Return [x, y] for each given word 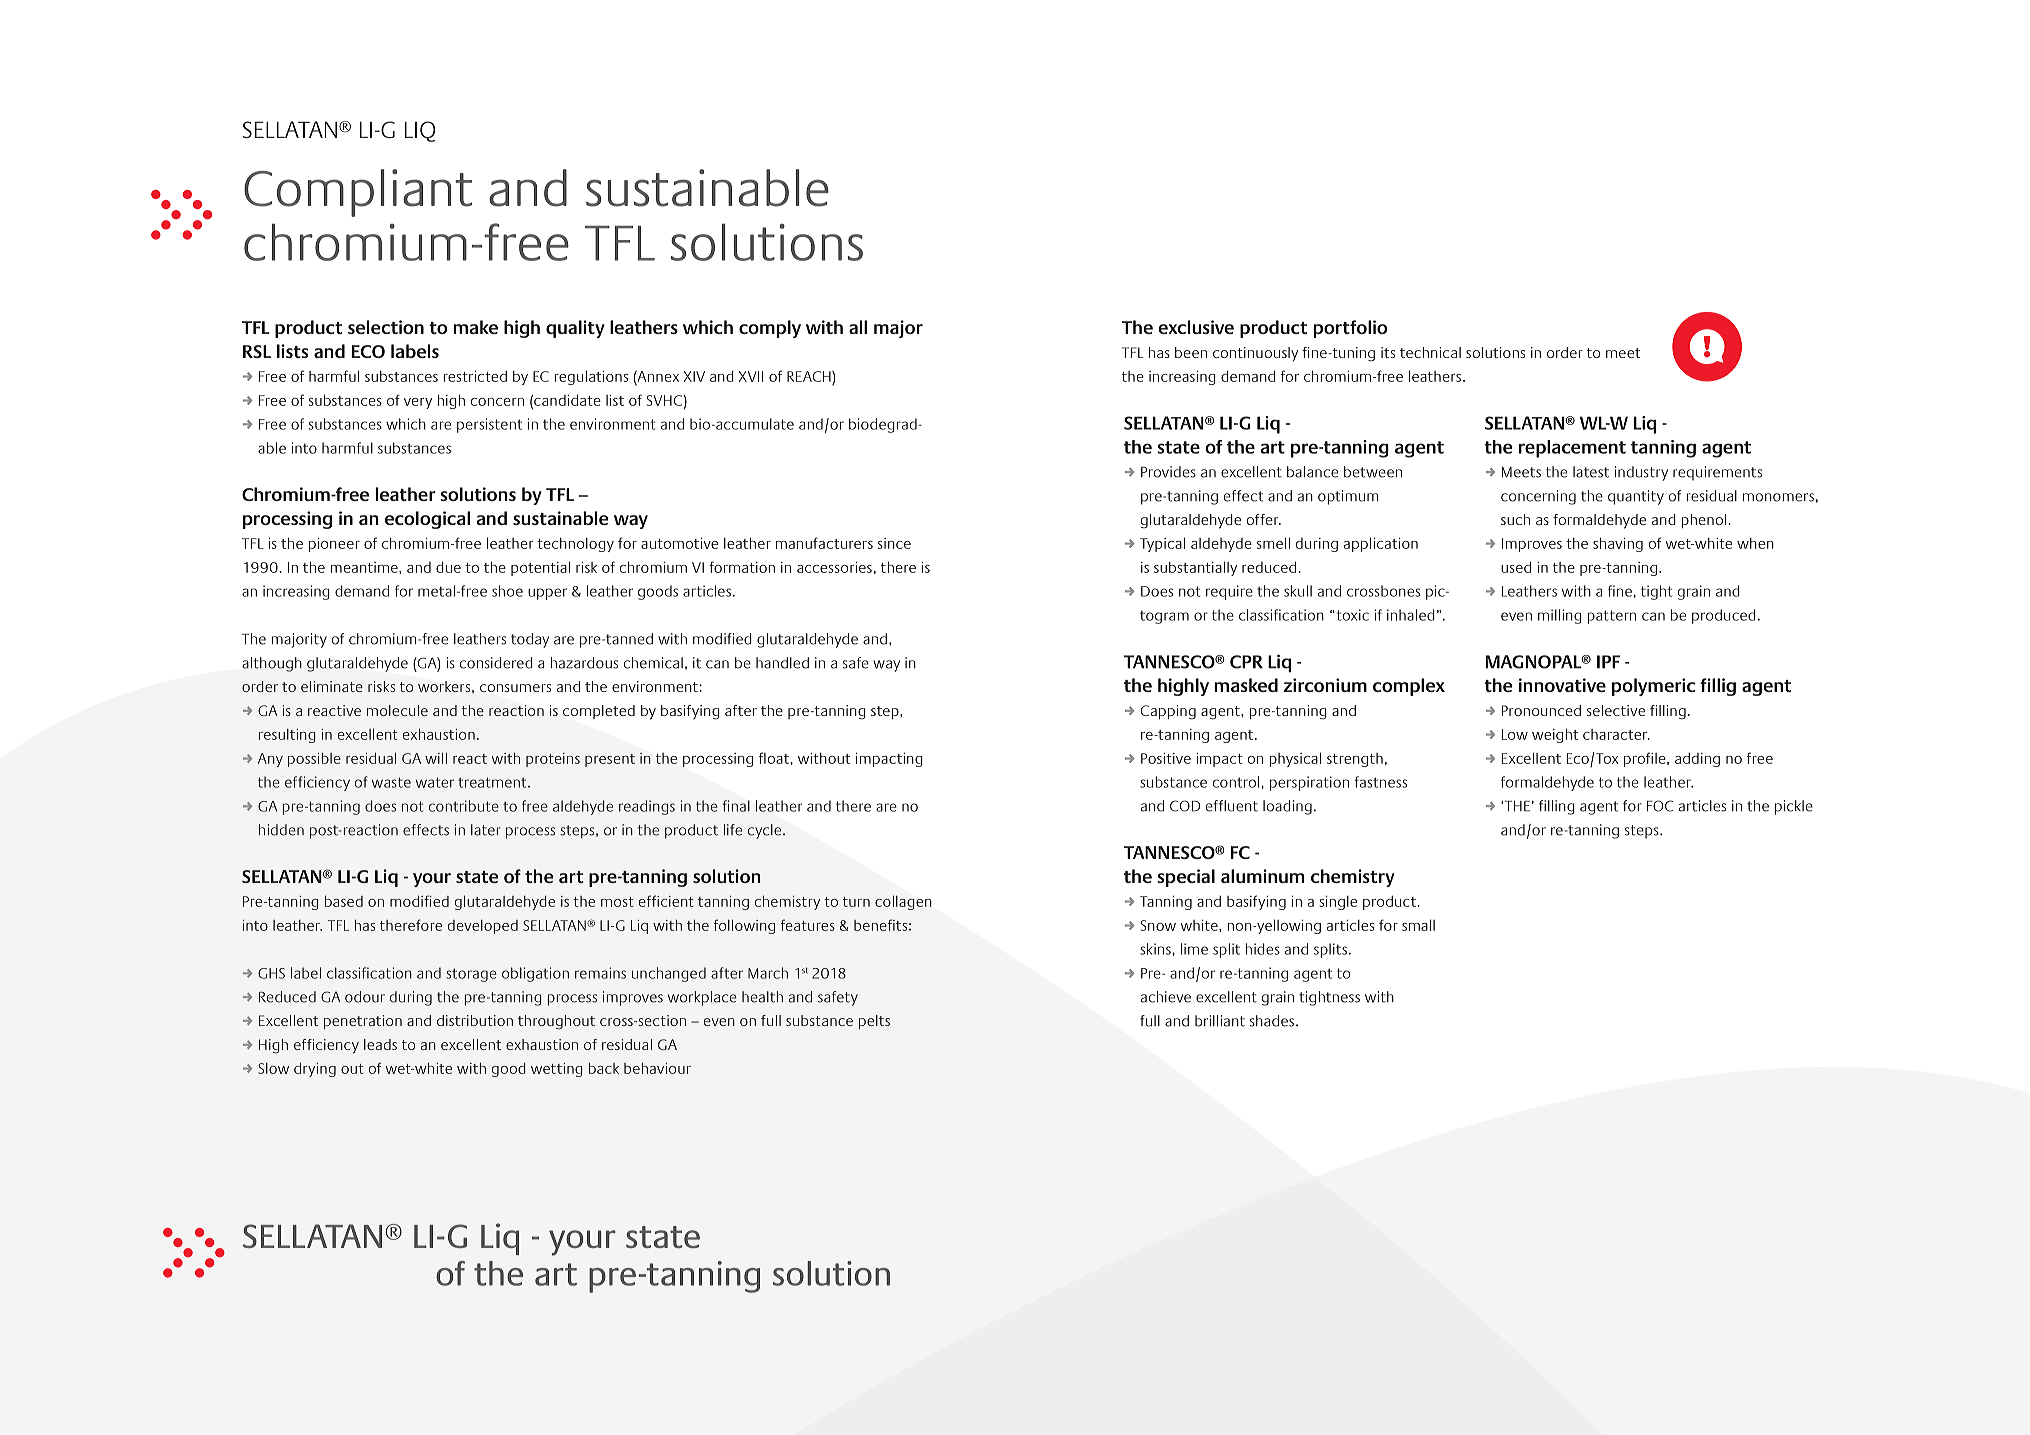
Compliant [358, 193]
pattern [1611, 617]
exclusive [1196, 327]
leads [380, 1044]
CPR [1246, 662]
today [530, 640]
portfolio [1350, 329]
